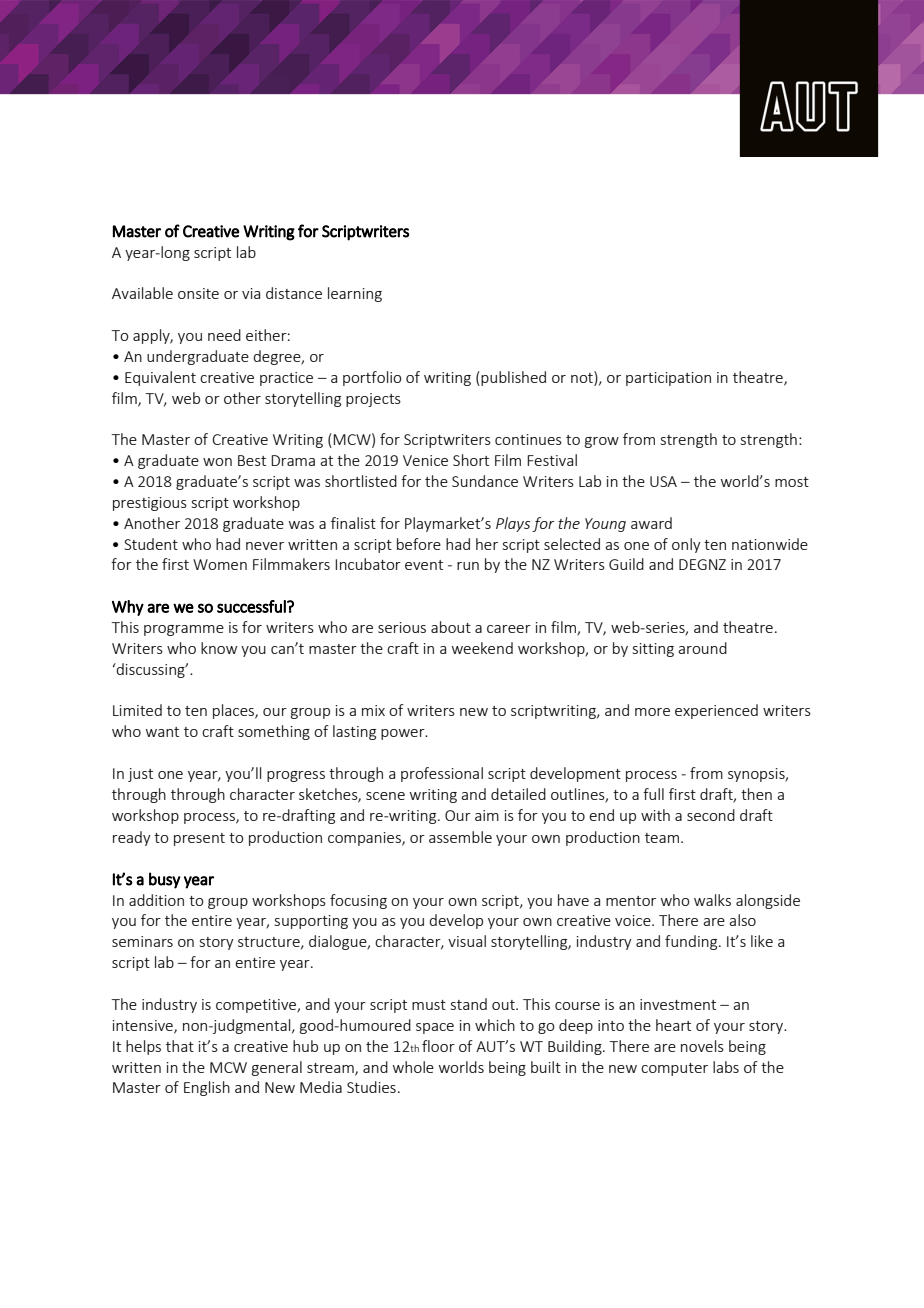  Describe the element at coordinates (355, 294) in the image. I see `learning` at that location.
